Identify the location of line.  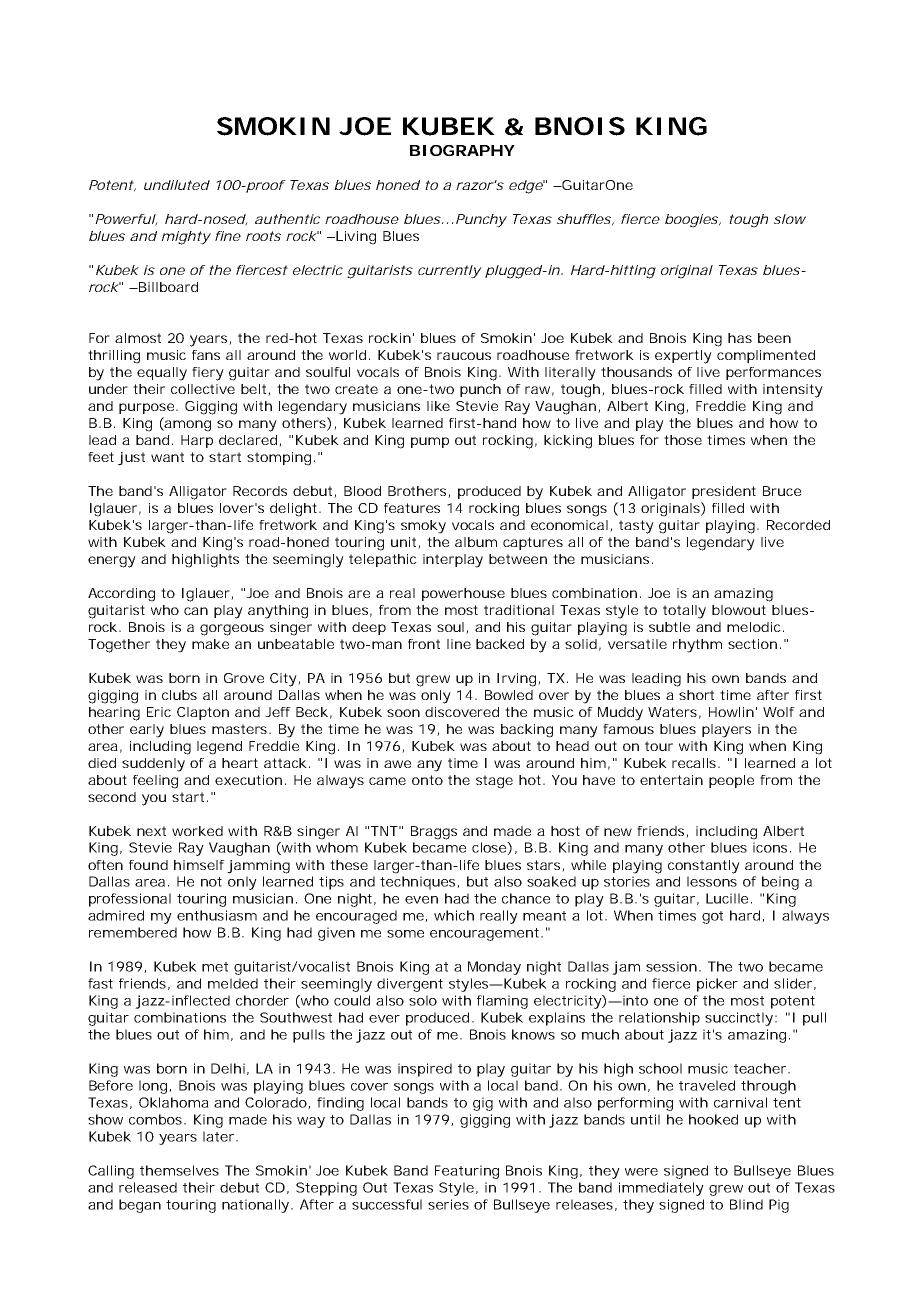
(459, 644).
